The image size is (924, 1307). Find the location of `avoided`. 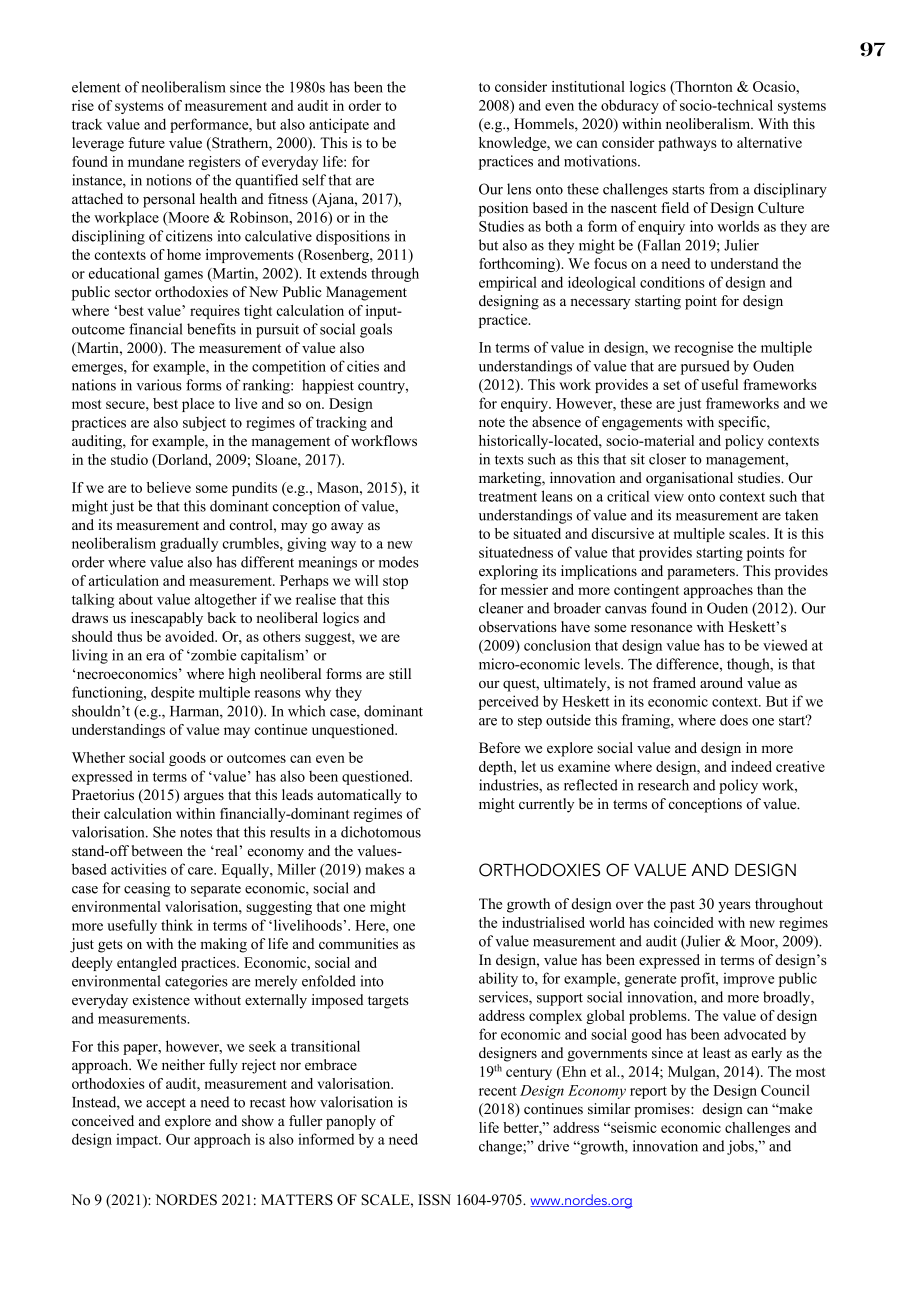

avoided is located at coordinates (191, 636).
